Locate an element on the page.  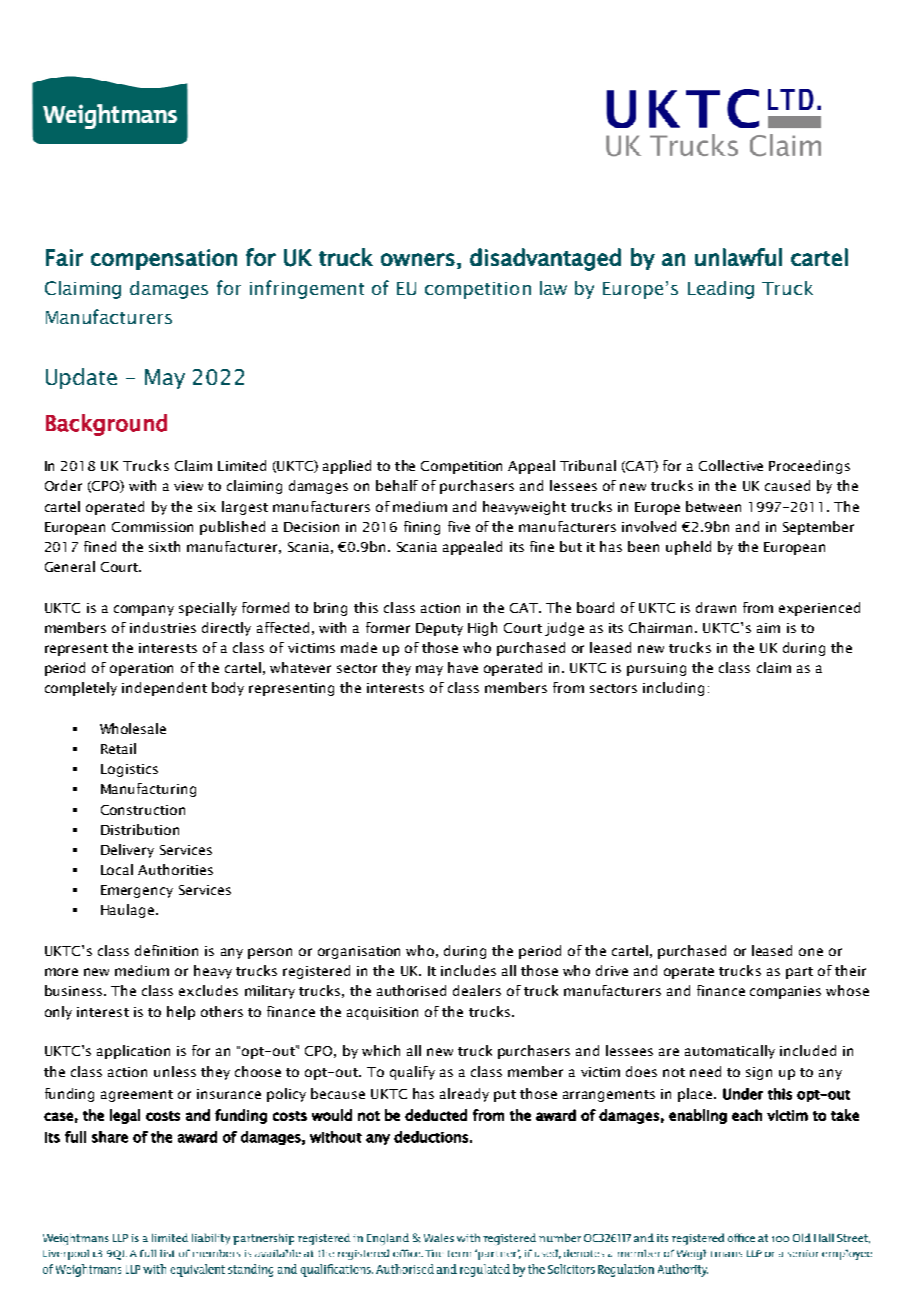
sixth is located at coordinates (164, 546).
